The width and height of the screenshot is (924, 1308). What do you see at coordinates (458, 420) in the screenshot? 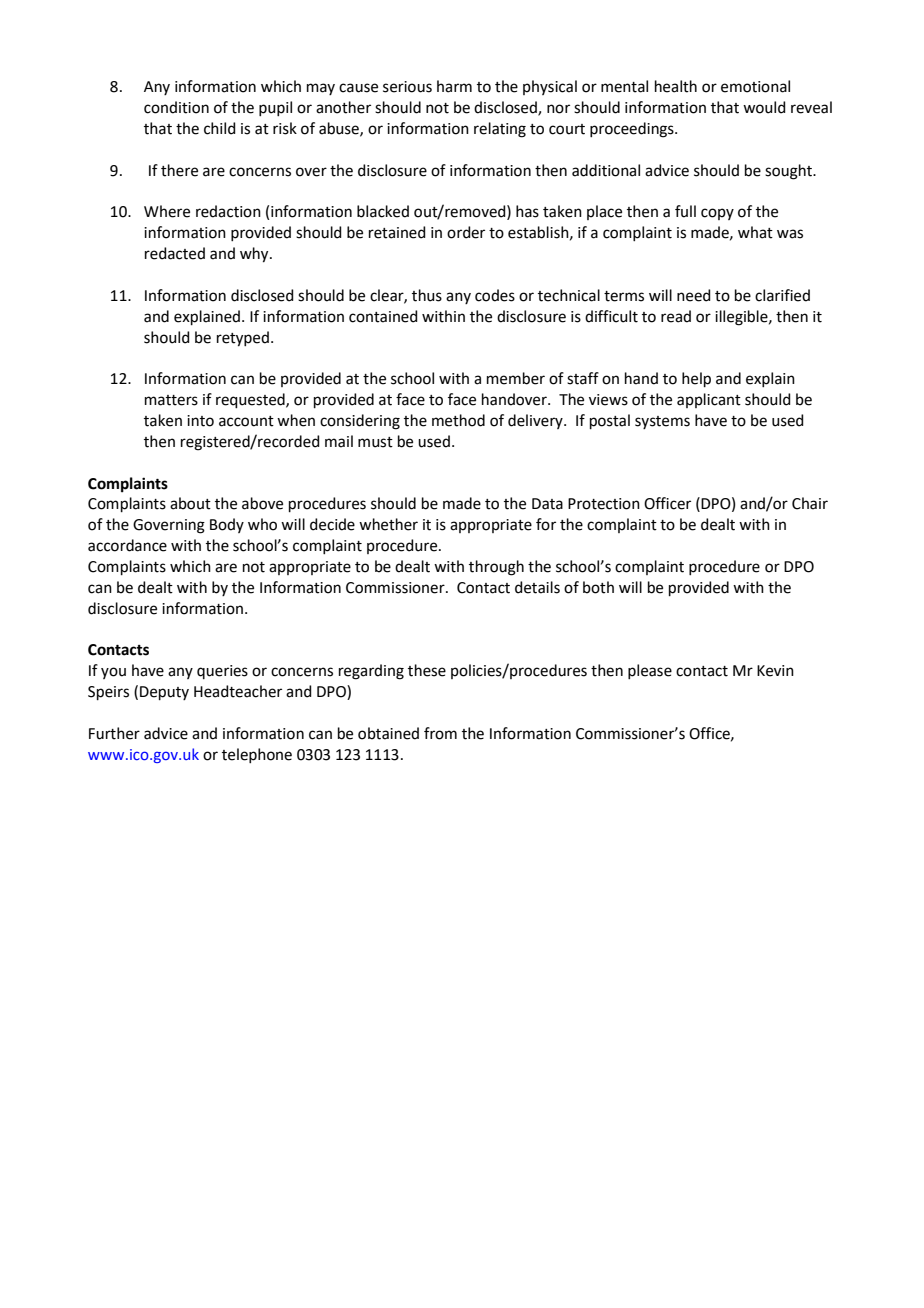
I see `method` at bounding box center [458, 420].
